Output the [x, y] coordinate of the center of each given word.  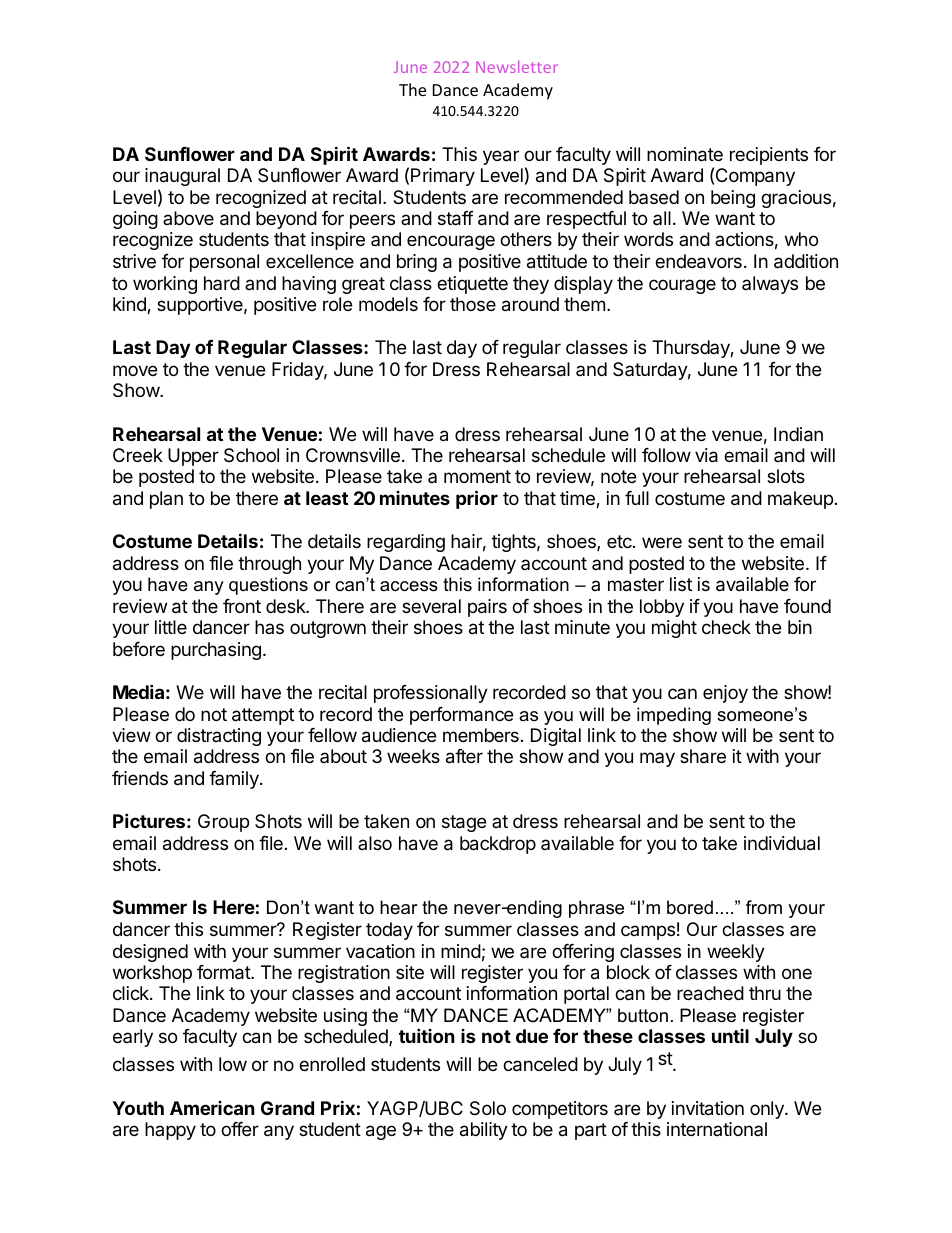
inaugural [182, 177]
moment [477, 476]
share [703, 756]
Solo [488, 1108]
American [212, 1108]
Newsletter [517, 66]
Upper [193, 457]
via [706, 455]
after [464, 756]
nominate [685, 154]
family [235, 780]
